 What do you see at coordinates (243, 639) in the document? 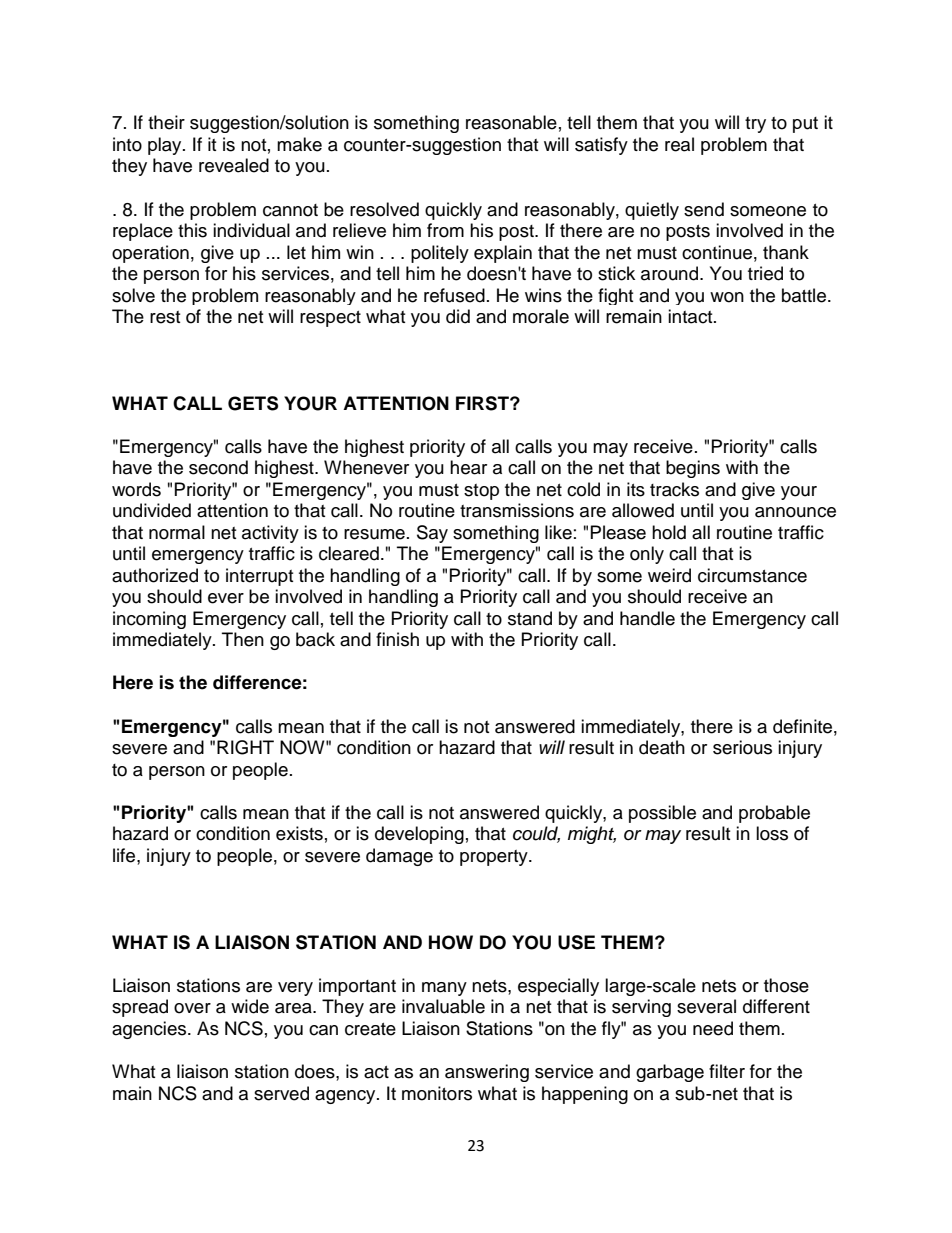
I see `Then` at bounding box center [243, 639].
